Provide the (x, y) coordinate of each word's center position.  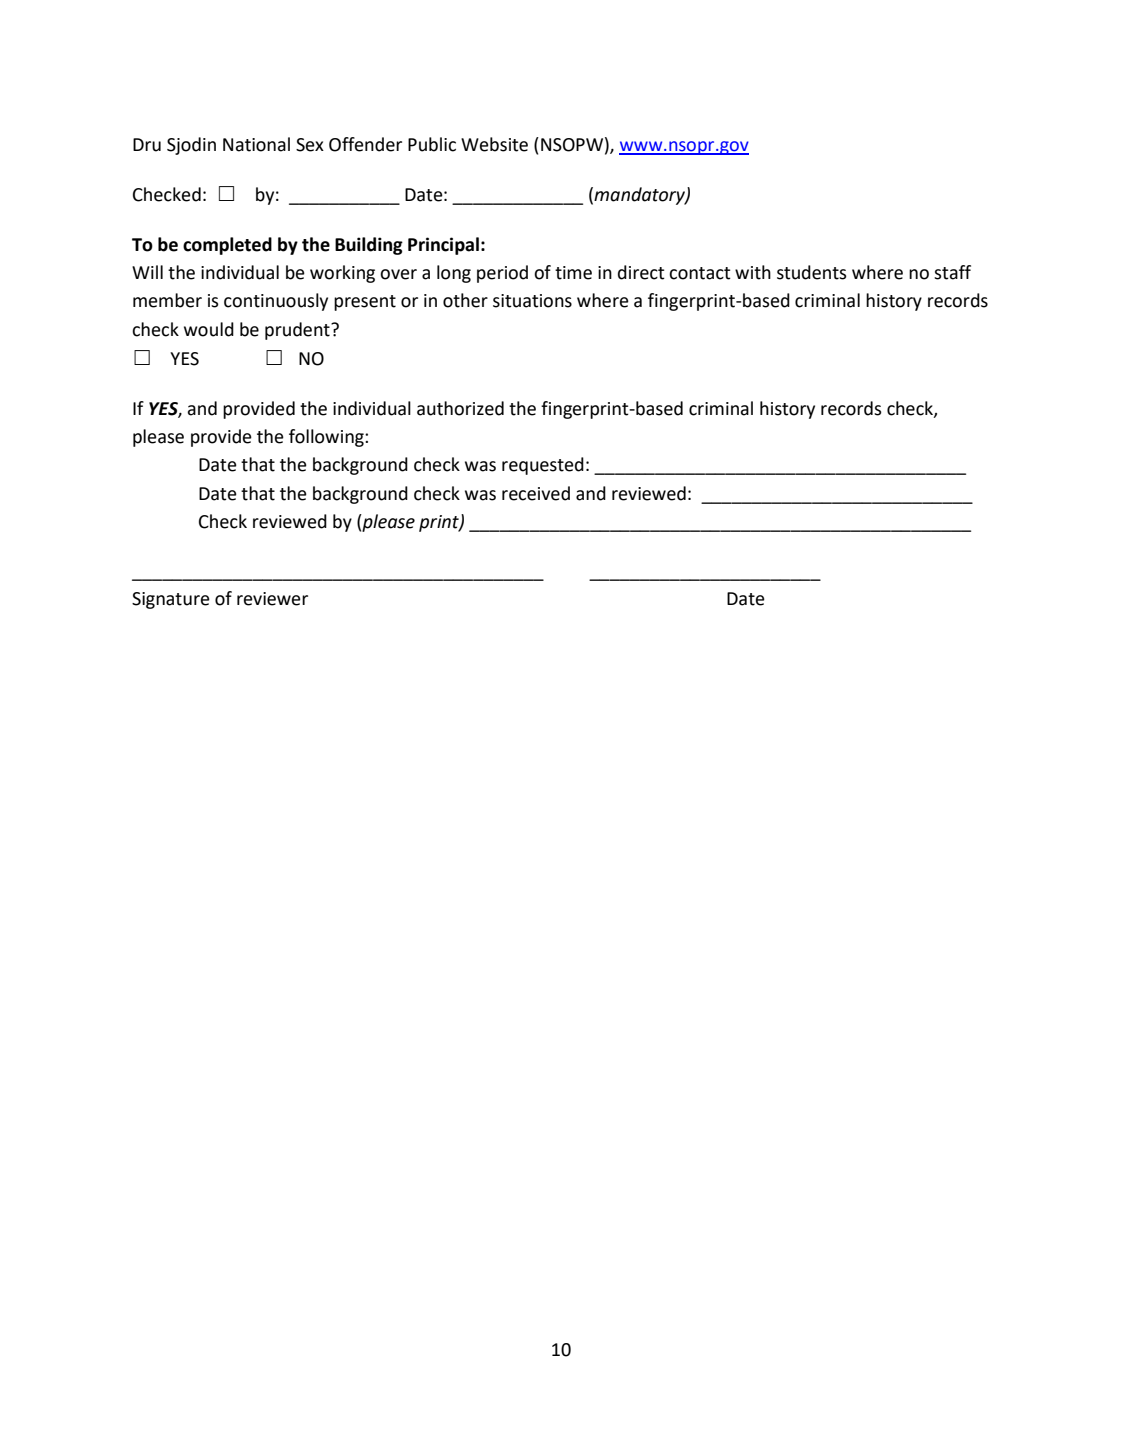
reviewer (272, 599)
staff (952, 272)
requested (543, 466)
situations (532, 301)
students (812, 272)
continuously (276, 302)
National (256, 144)
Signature (171, 600)
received (536, 493)
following (327, 438)
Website (494, 144)
